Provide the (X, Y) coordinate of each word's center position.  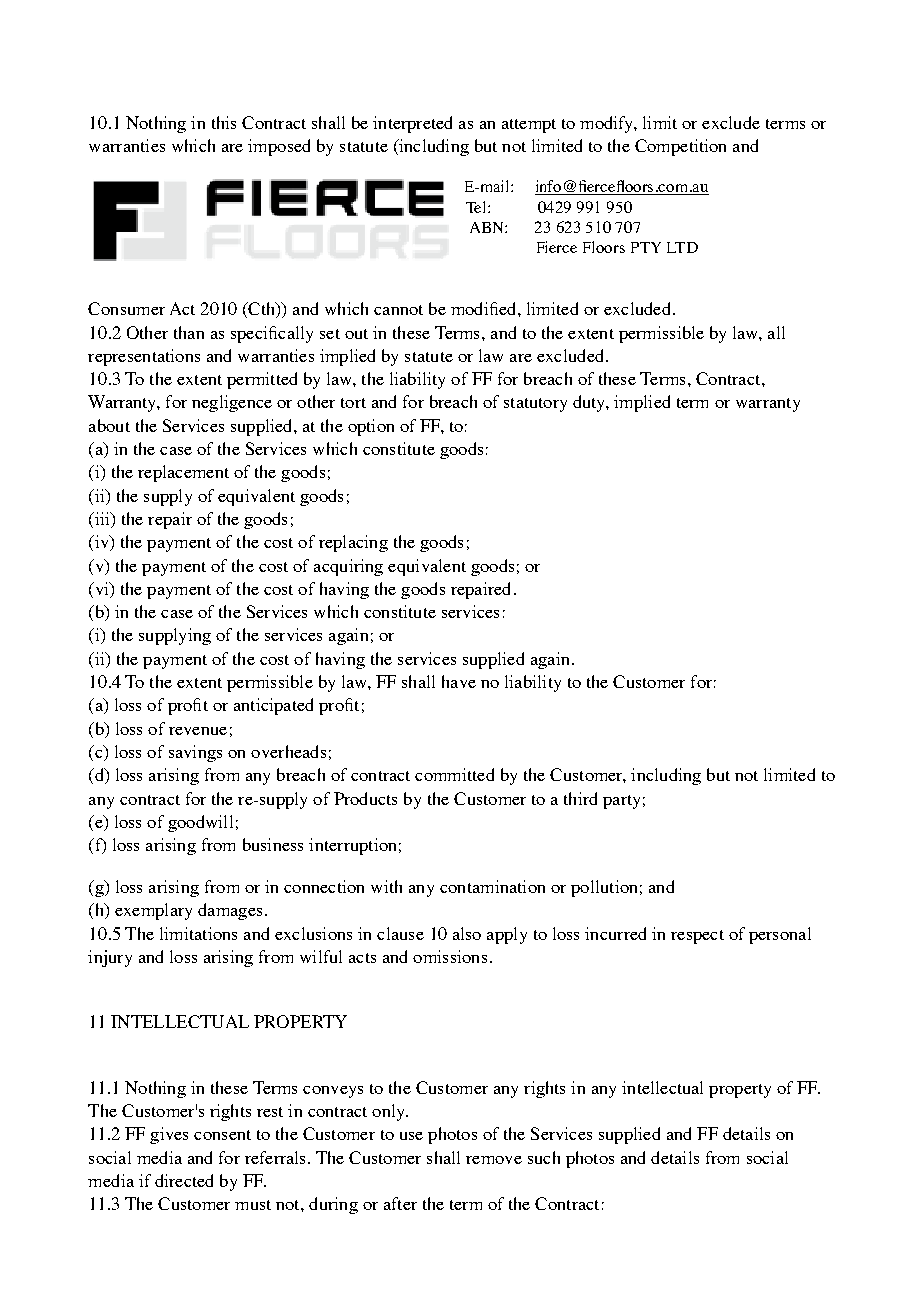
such (544, 1157)
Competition (680, 147)
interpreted (412, 124)
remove (494, 1160)
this (224, 122)
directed (184, 1180)
